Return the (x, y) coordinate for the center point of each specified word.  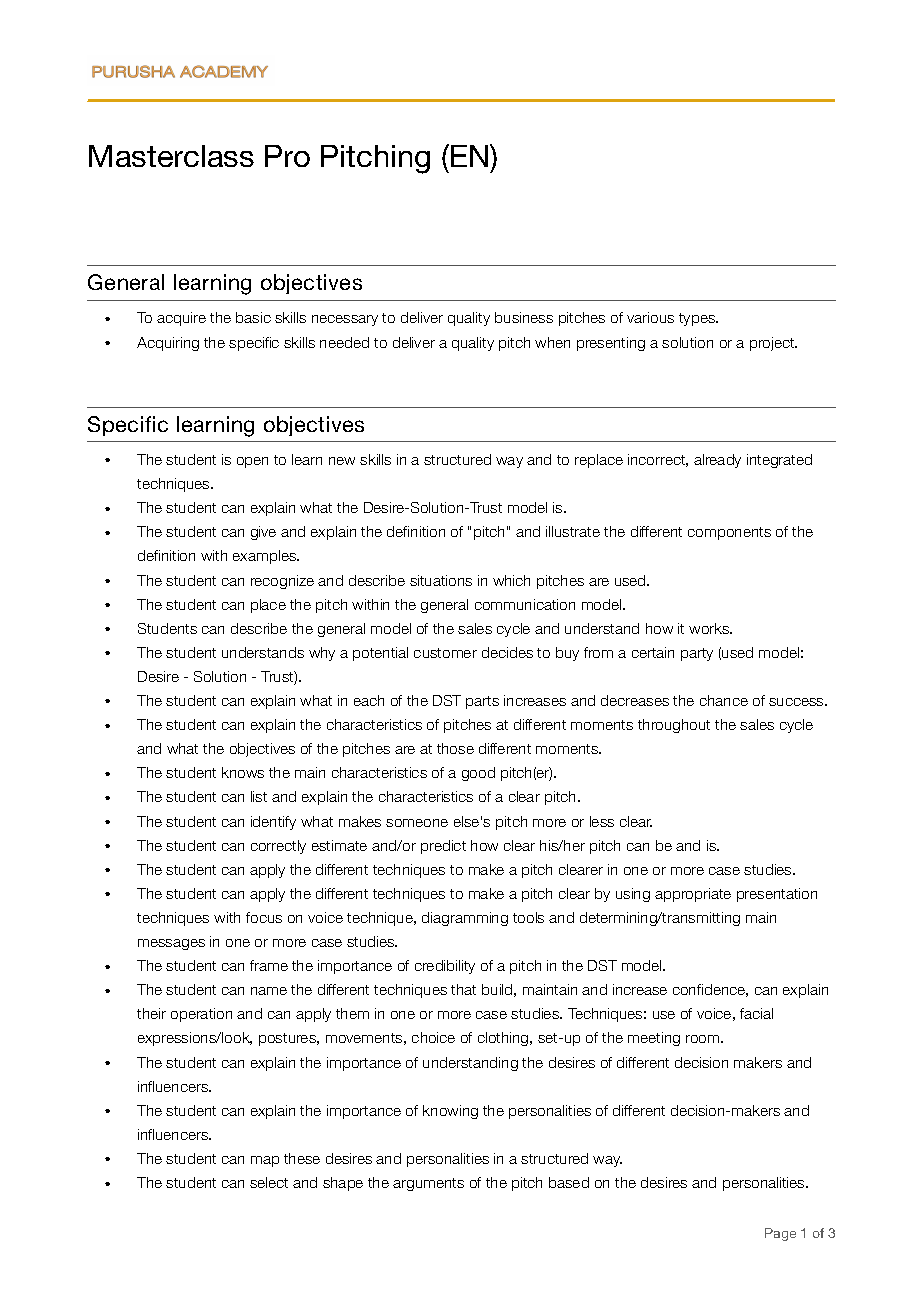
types (698, 319)
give (263, 533)
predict (443, 847)
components (729, 533)
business (524, 317)
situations (441, 580)
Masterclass (171, 156)
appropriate (693, 895)
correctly (278, 847)
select (269, 1182)
